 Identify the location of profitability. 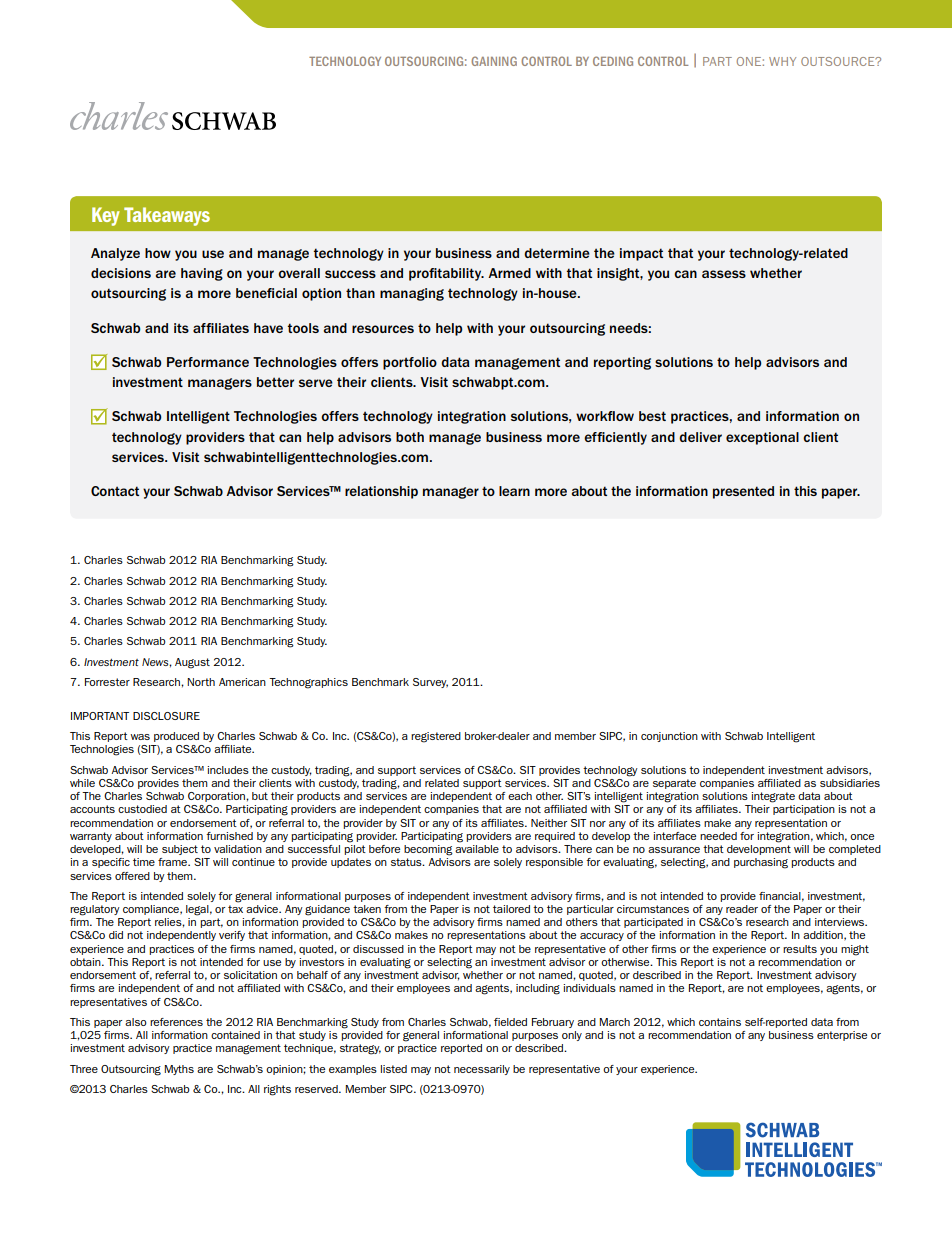
(446, 274).
